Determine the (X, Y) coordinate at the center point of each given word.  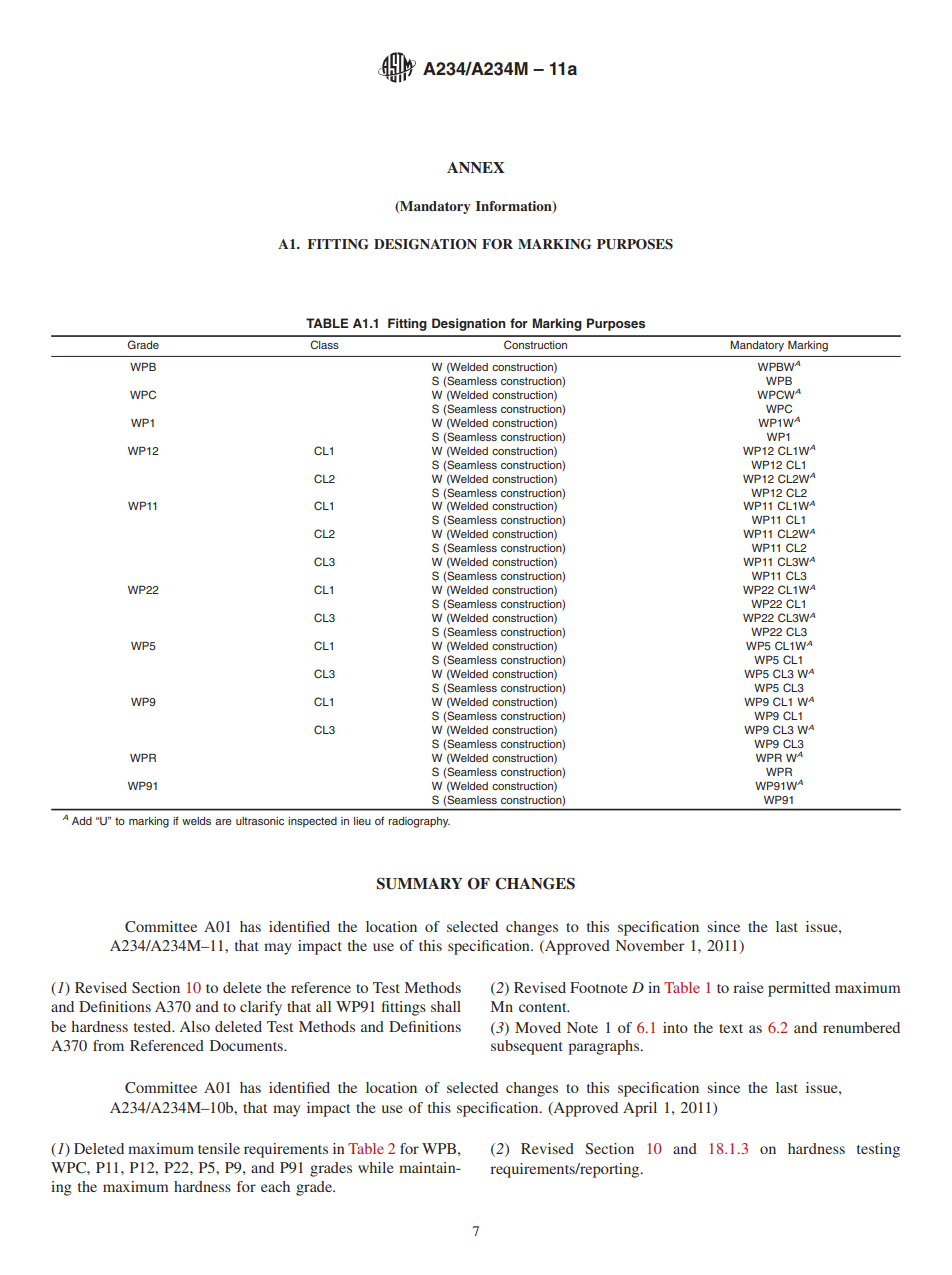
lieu (362, 821)
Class (324, 344)
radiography (419, 822)
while (375, 1167)
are (223, 822)
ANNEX (476, 167)
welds (196, 821)
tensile (219, 1148)
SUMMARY (419, 883)
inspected (312, 822)
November (650, 945)
